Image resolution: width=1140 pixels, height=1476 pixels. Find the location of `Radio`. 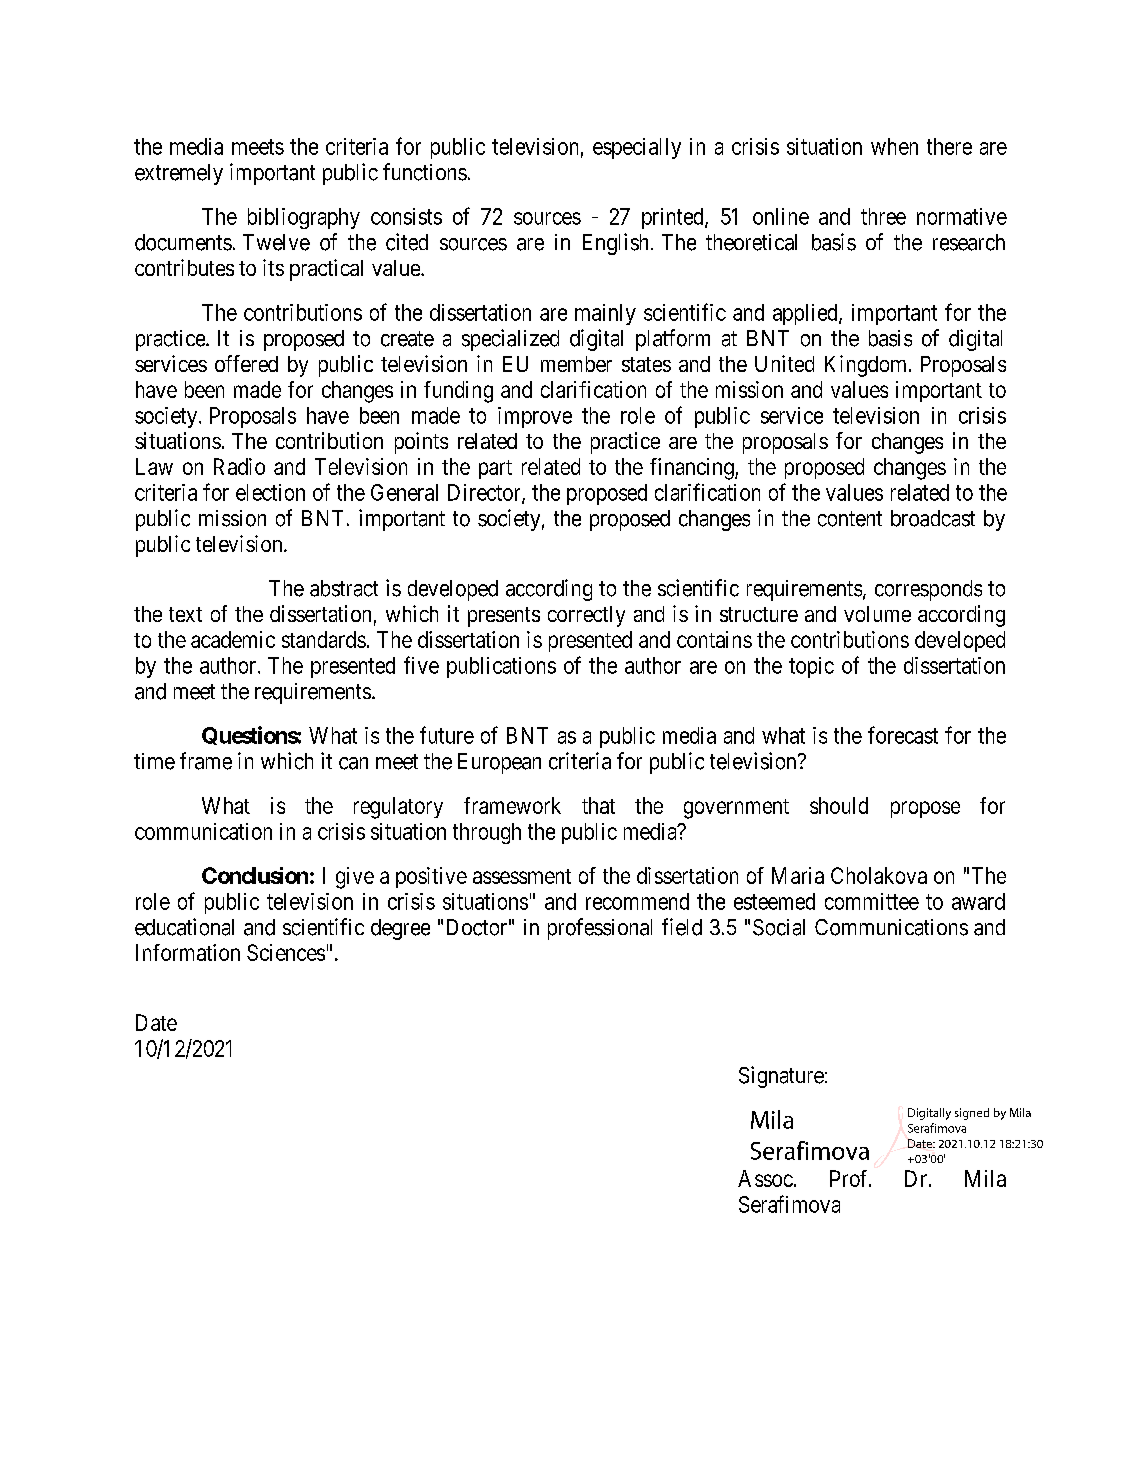

Radio is located at coordinates (239, 466).
